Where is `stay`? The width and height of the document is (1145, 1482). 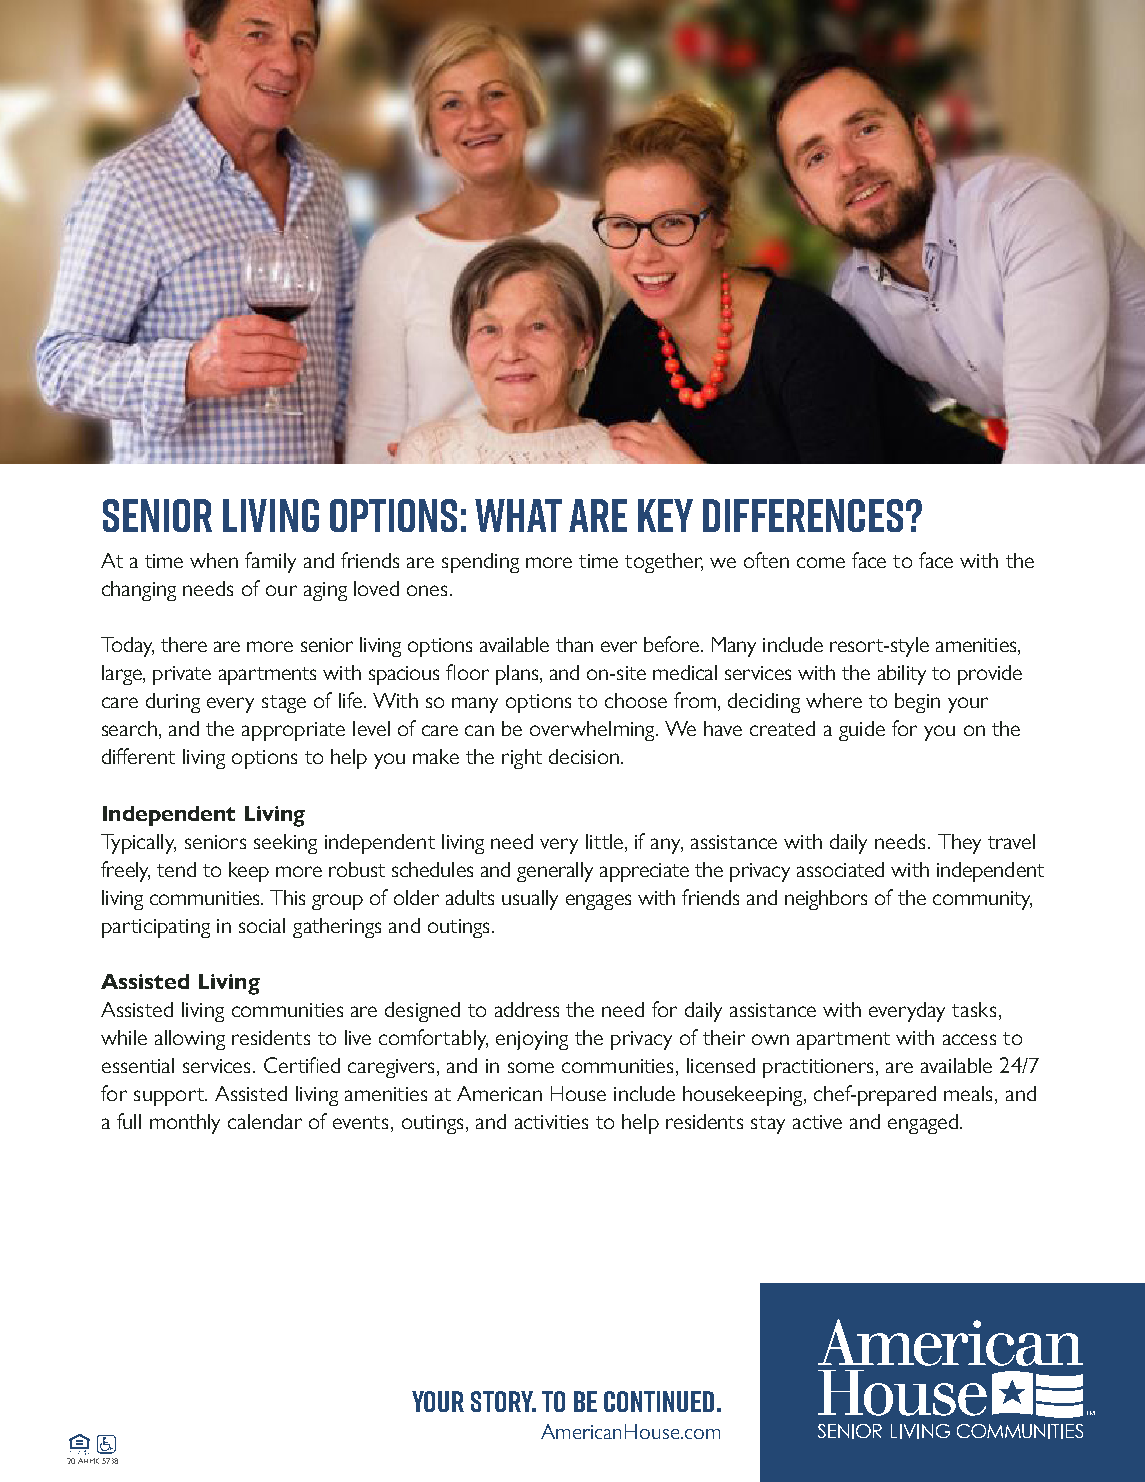
stay is located at coordinates (768, 1125).
